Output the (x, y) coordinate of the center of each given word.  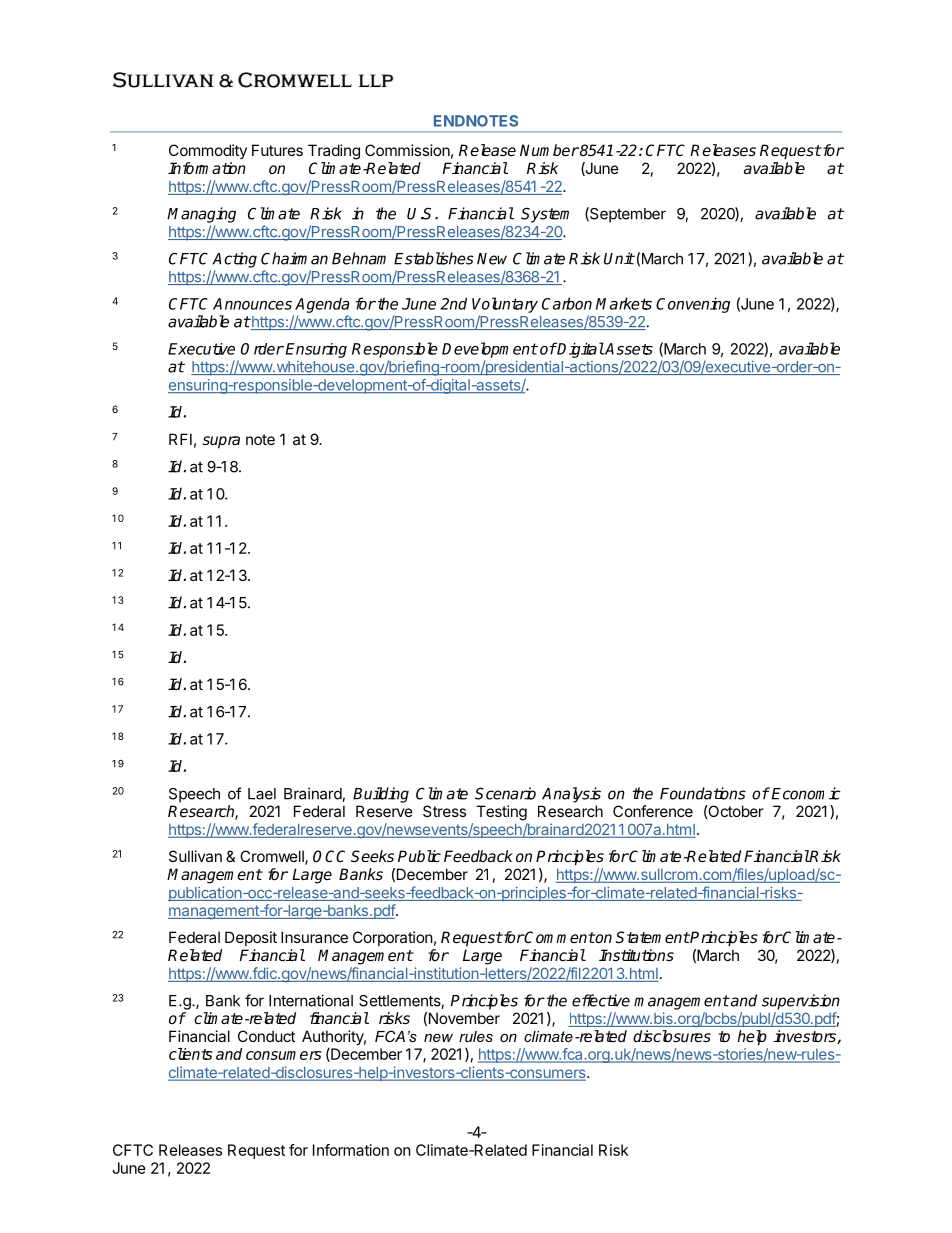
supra (221, 442)
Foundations (703, 793)
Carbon (567, 303)
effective (601, 1000)
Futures (277, 150)
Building (381, 795)
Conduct (266, 1036)
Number (549, 150)
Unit (619, 258)
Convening (693, 305)
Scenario (505, 793)
